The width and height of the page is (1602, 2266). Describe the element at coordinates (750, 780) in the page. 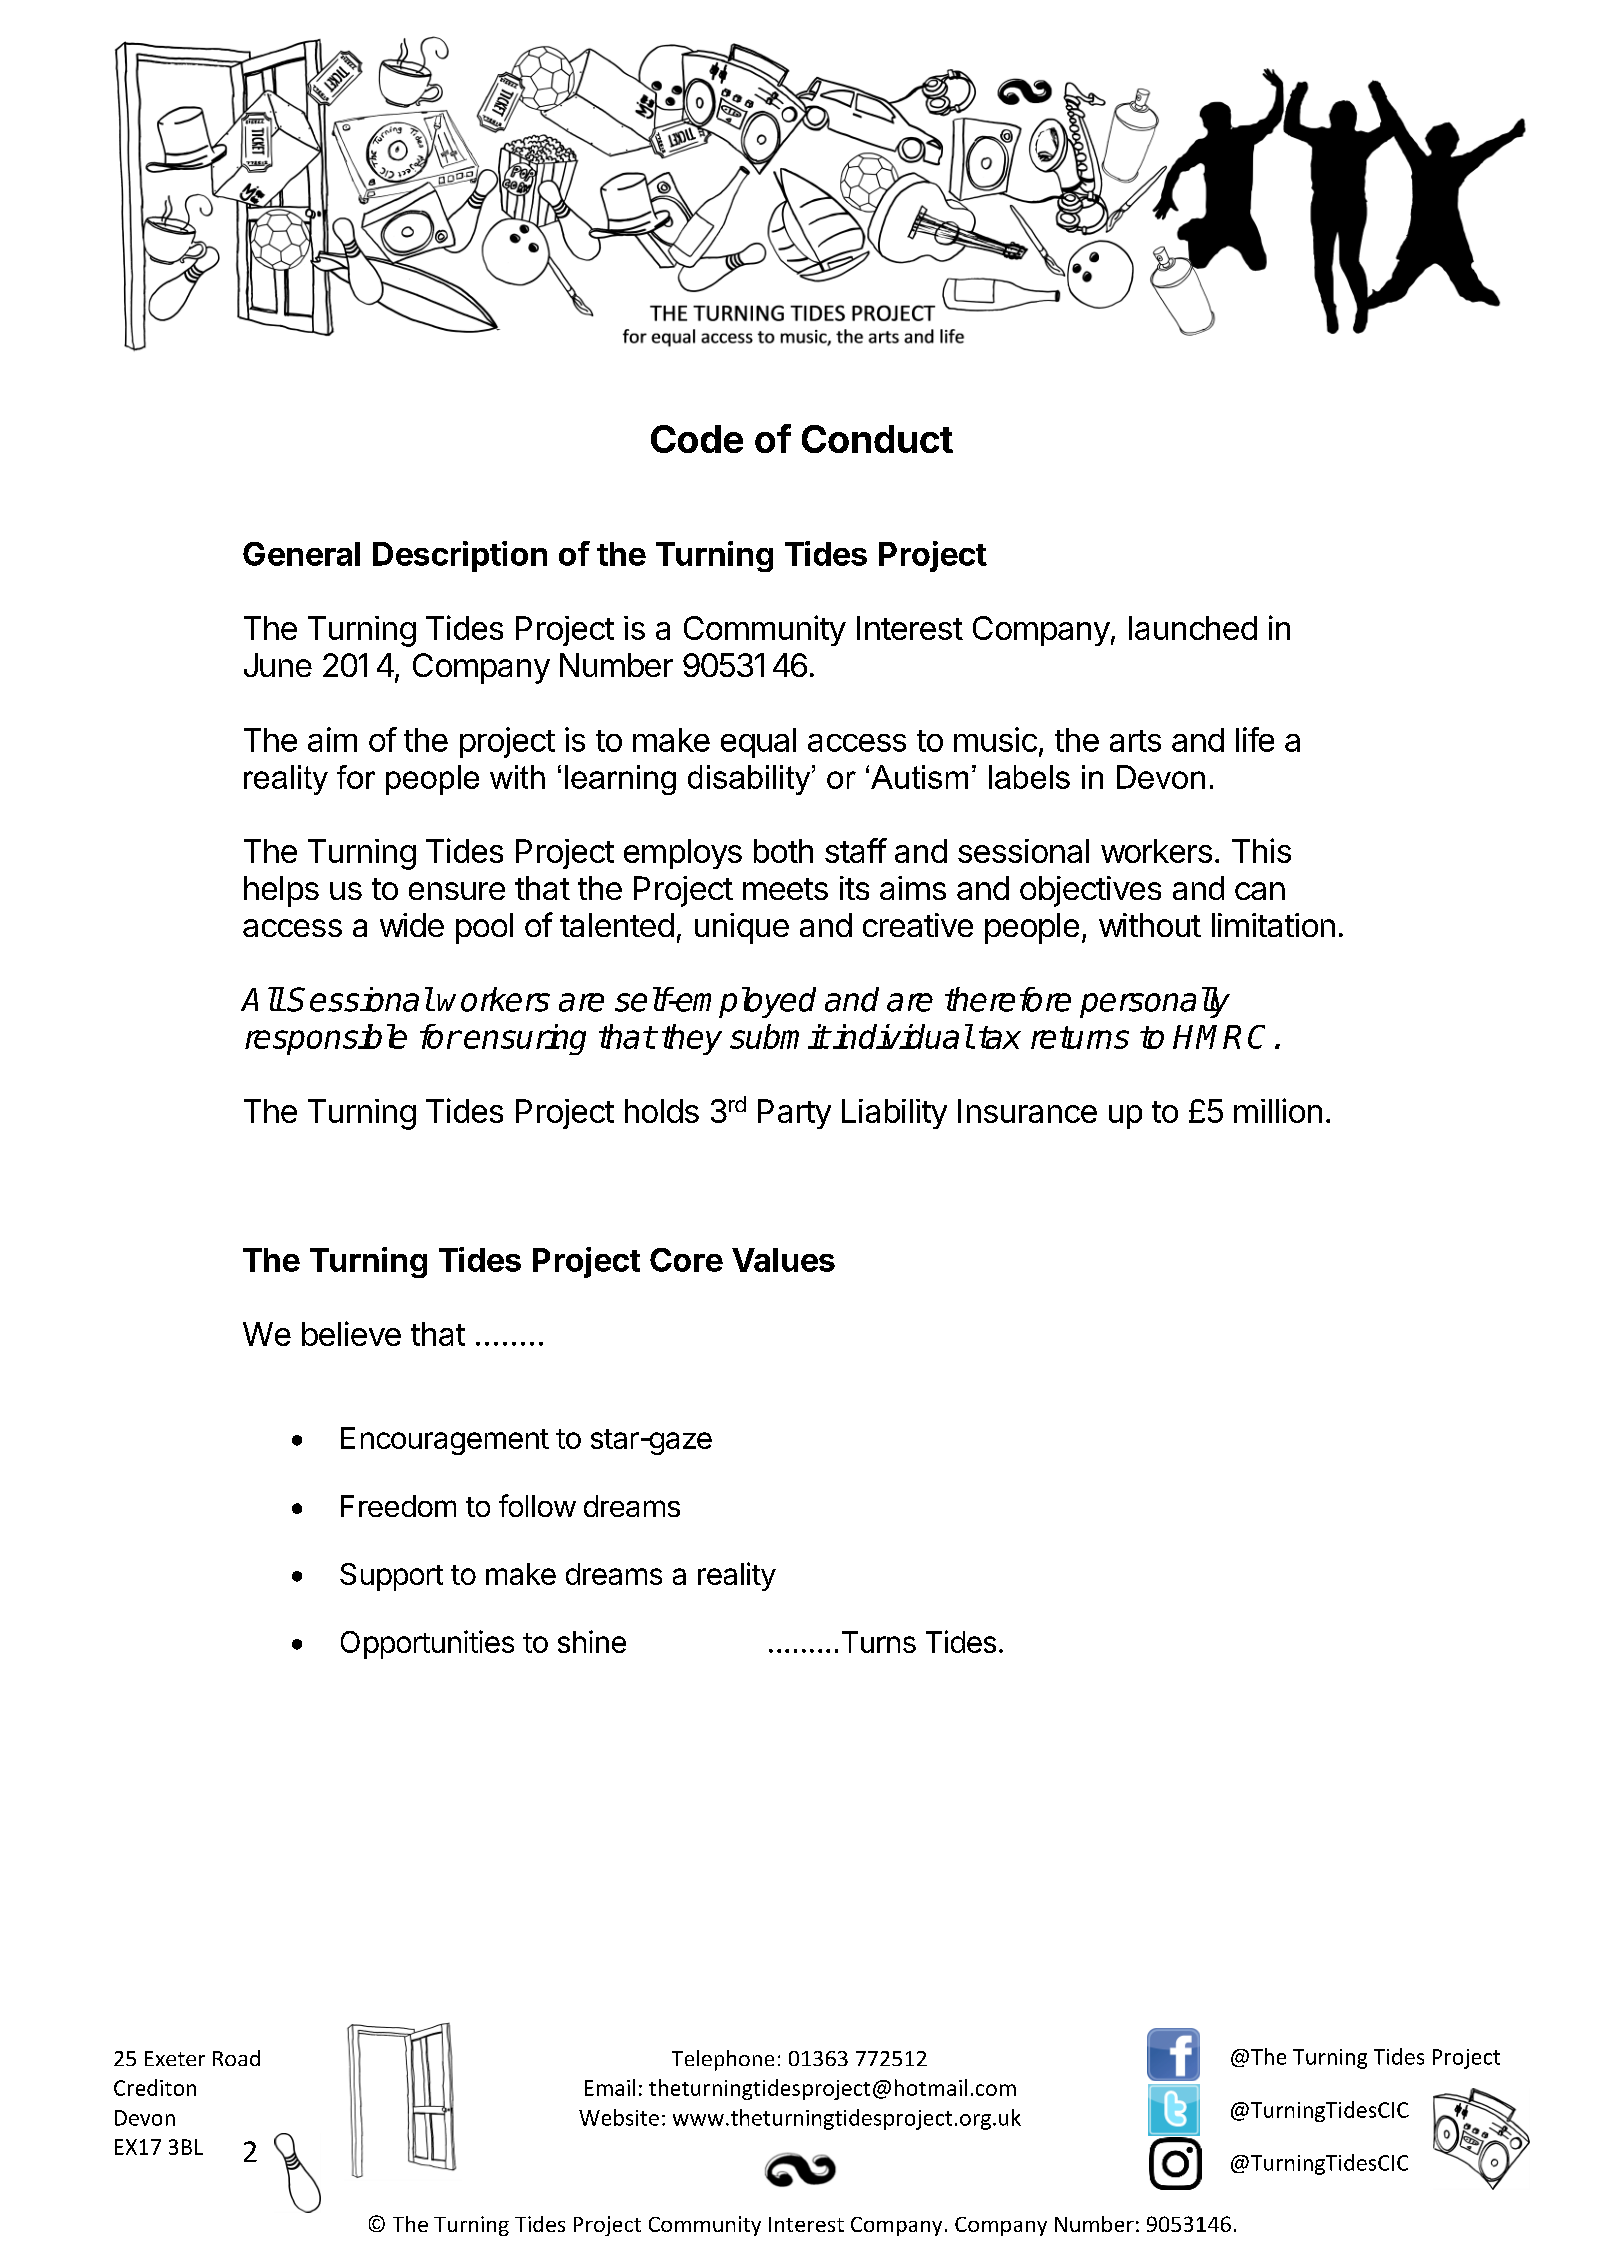

I see `disability` at that location.
